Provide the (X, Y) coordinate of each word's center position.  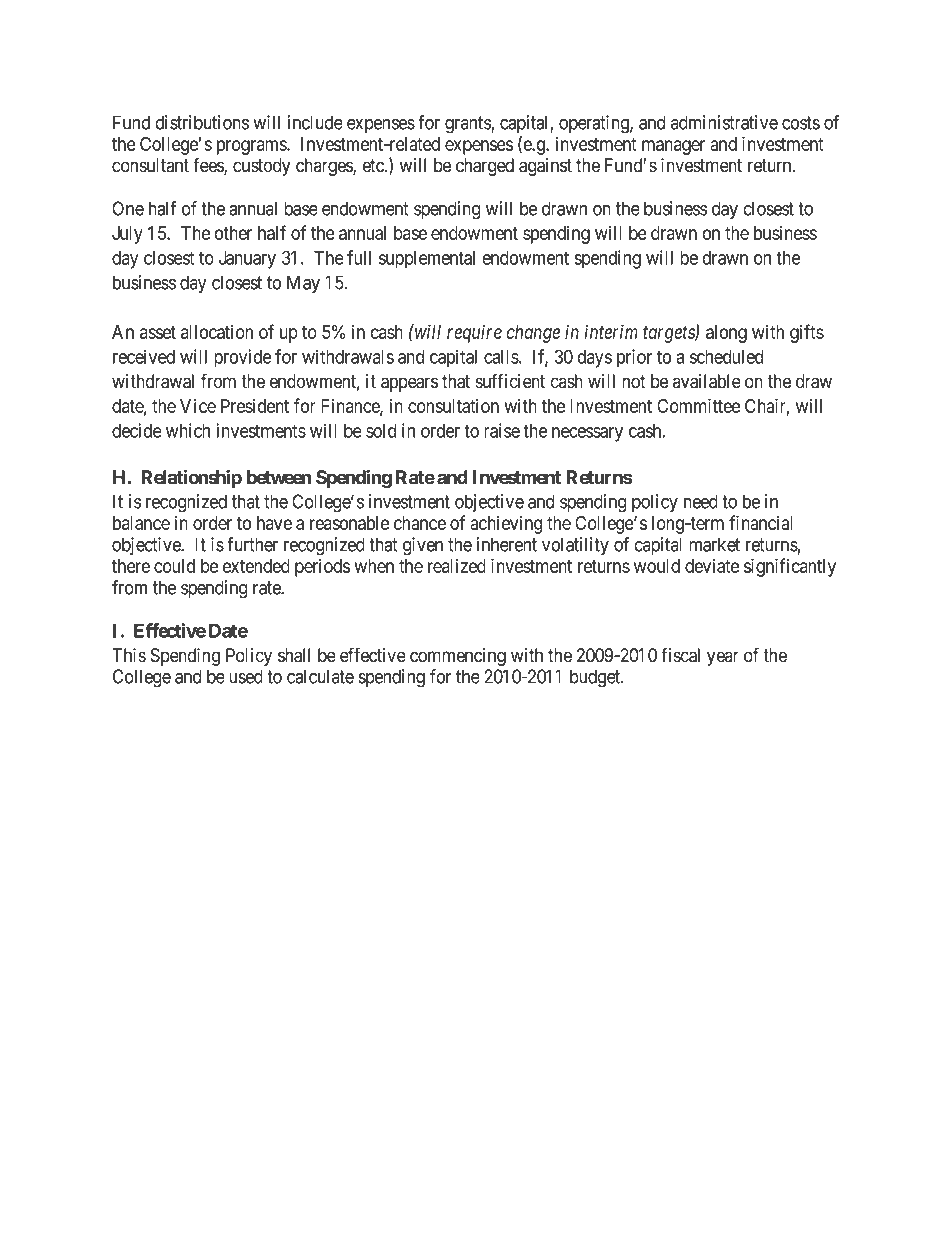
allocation (217, 332)
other (233, 233)
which (188, 430)
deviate (712, 566)
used (246, 676)
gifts (807, 333)
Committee (698, 405)
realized (457, 566)
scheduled (726, 357)
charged (485, 167)
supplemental (427, 260)
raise (502, 430)
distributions (202, 122)
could (174, 566)
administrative (724, 122)
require (474, 334)
